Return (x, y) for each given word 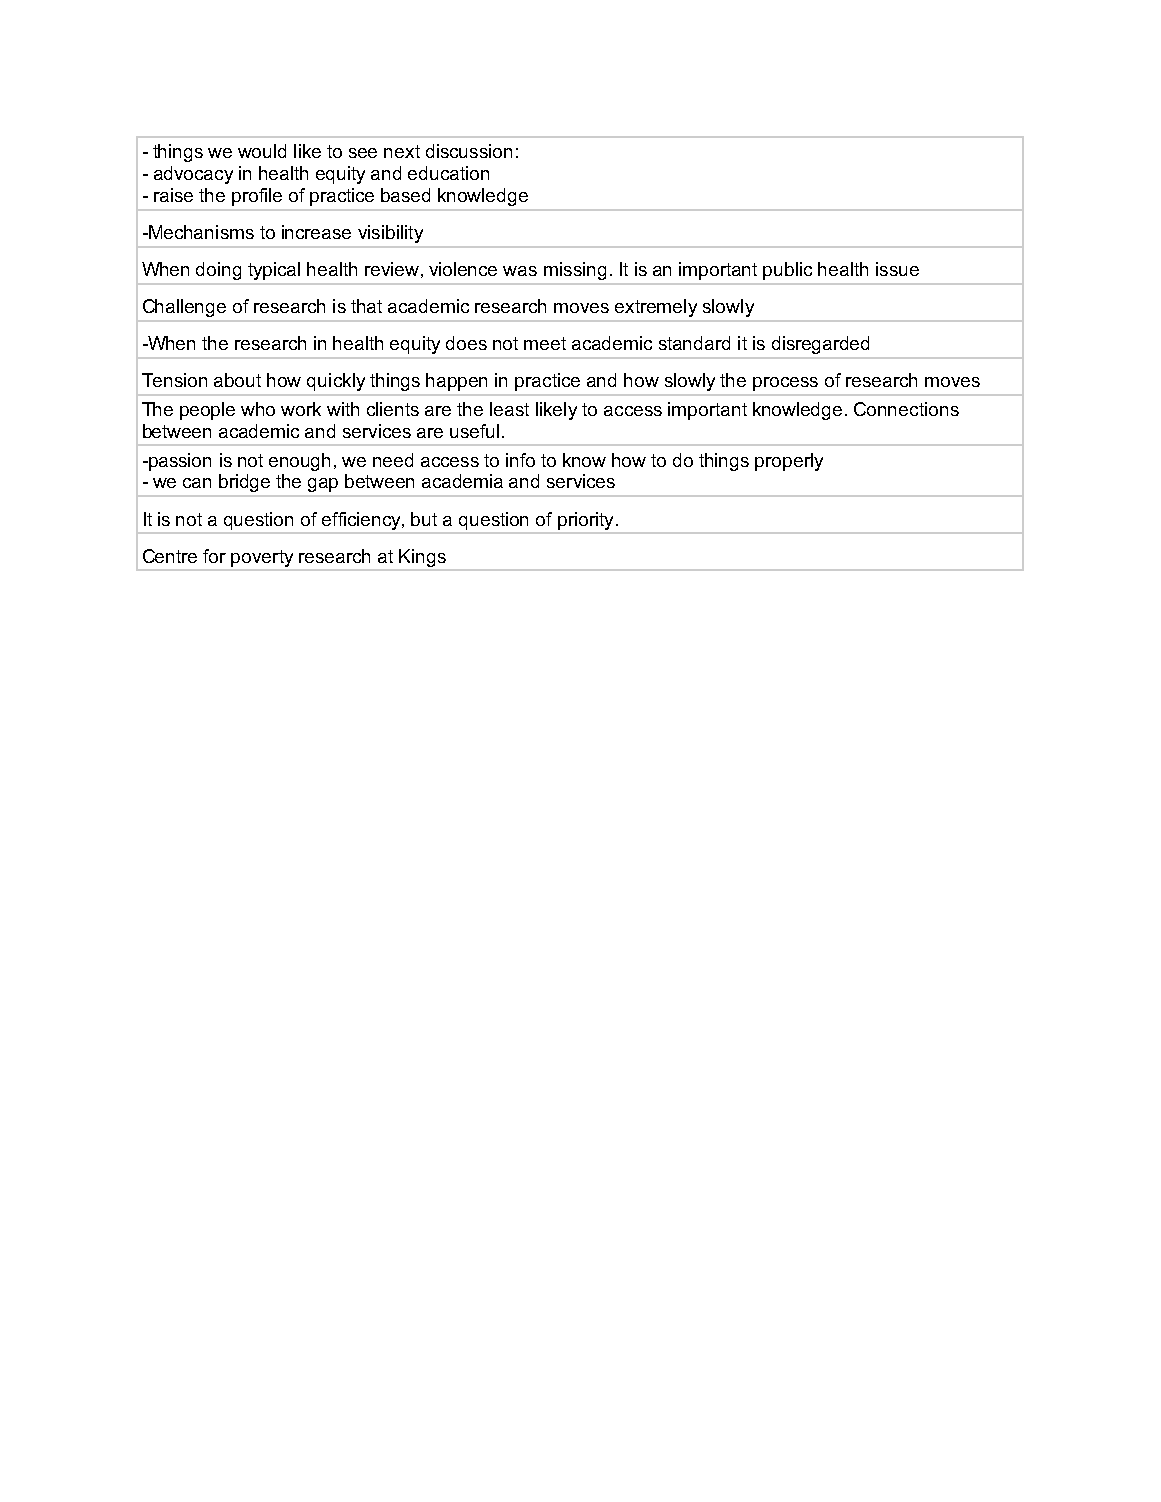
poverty (262, 558)
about (237, 380)
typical (274, 271)
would (262, 151)
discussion (469, 151)
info (520, 460)
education (448, 173)
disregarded (820, 345)
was (520, 271)
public (787, 271)
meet (545, 343)
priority (585, 521)
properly (789, 462)
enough (299, 462)
